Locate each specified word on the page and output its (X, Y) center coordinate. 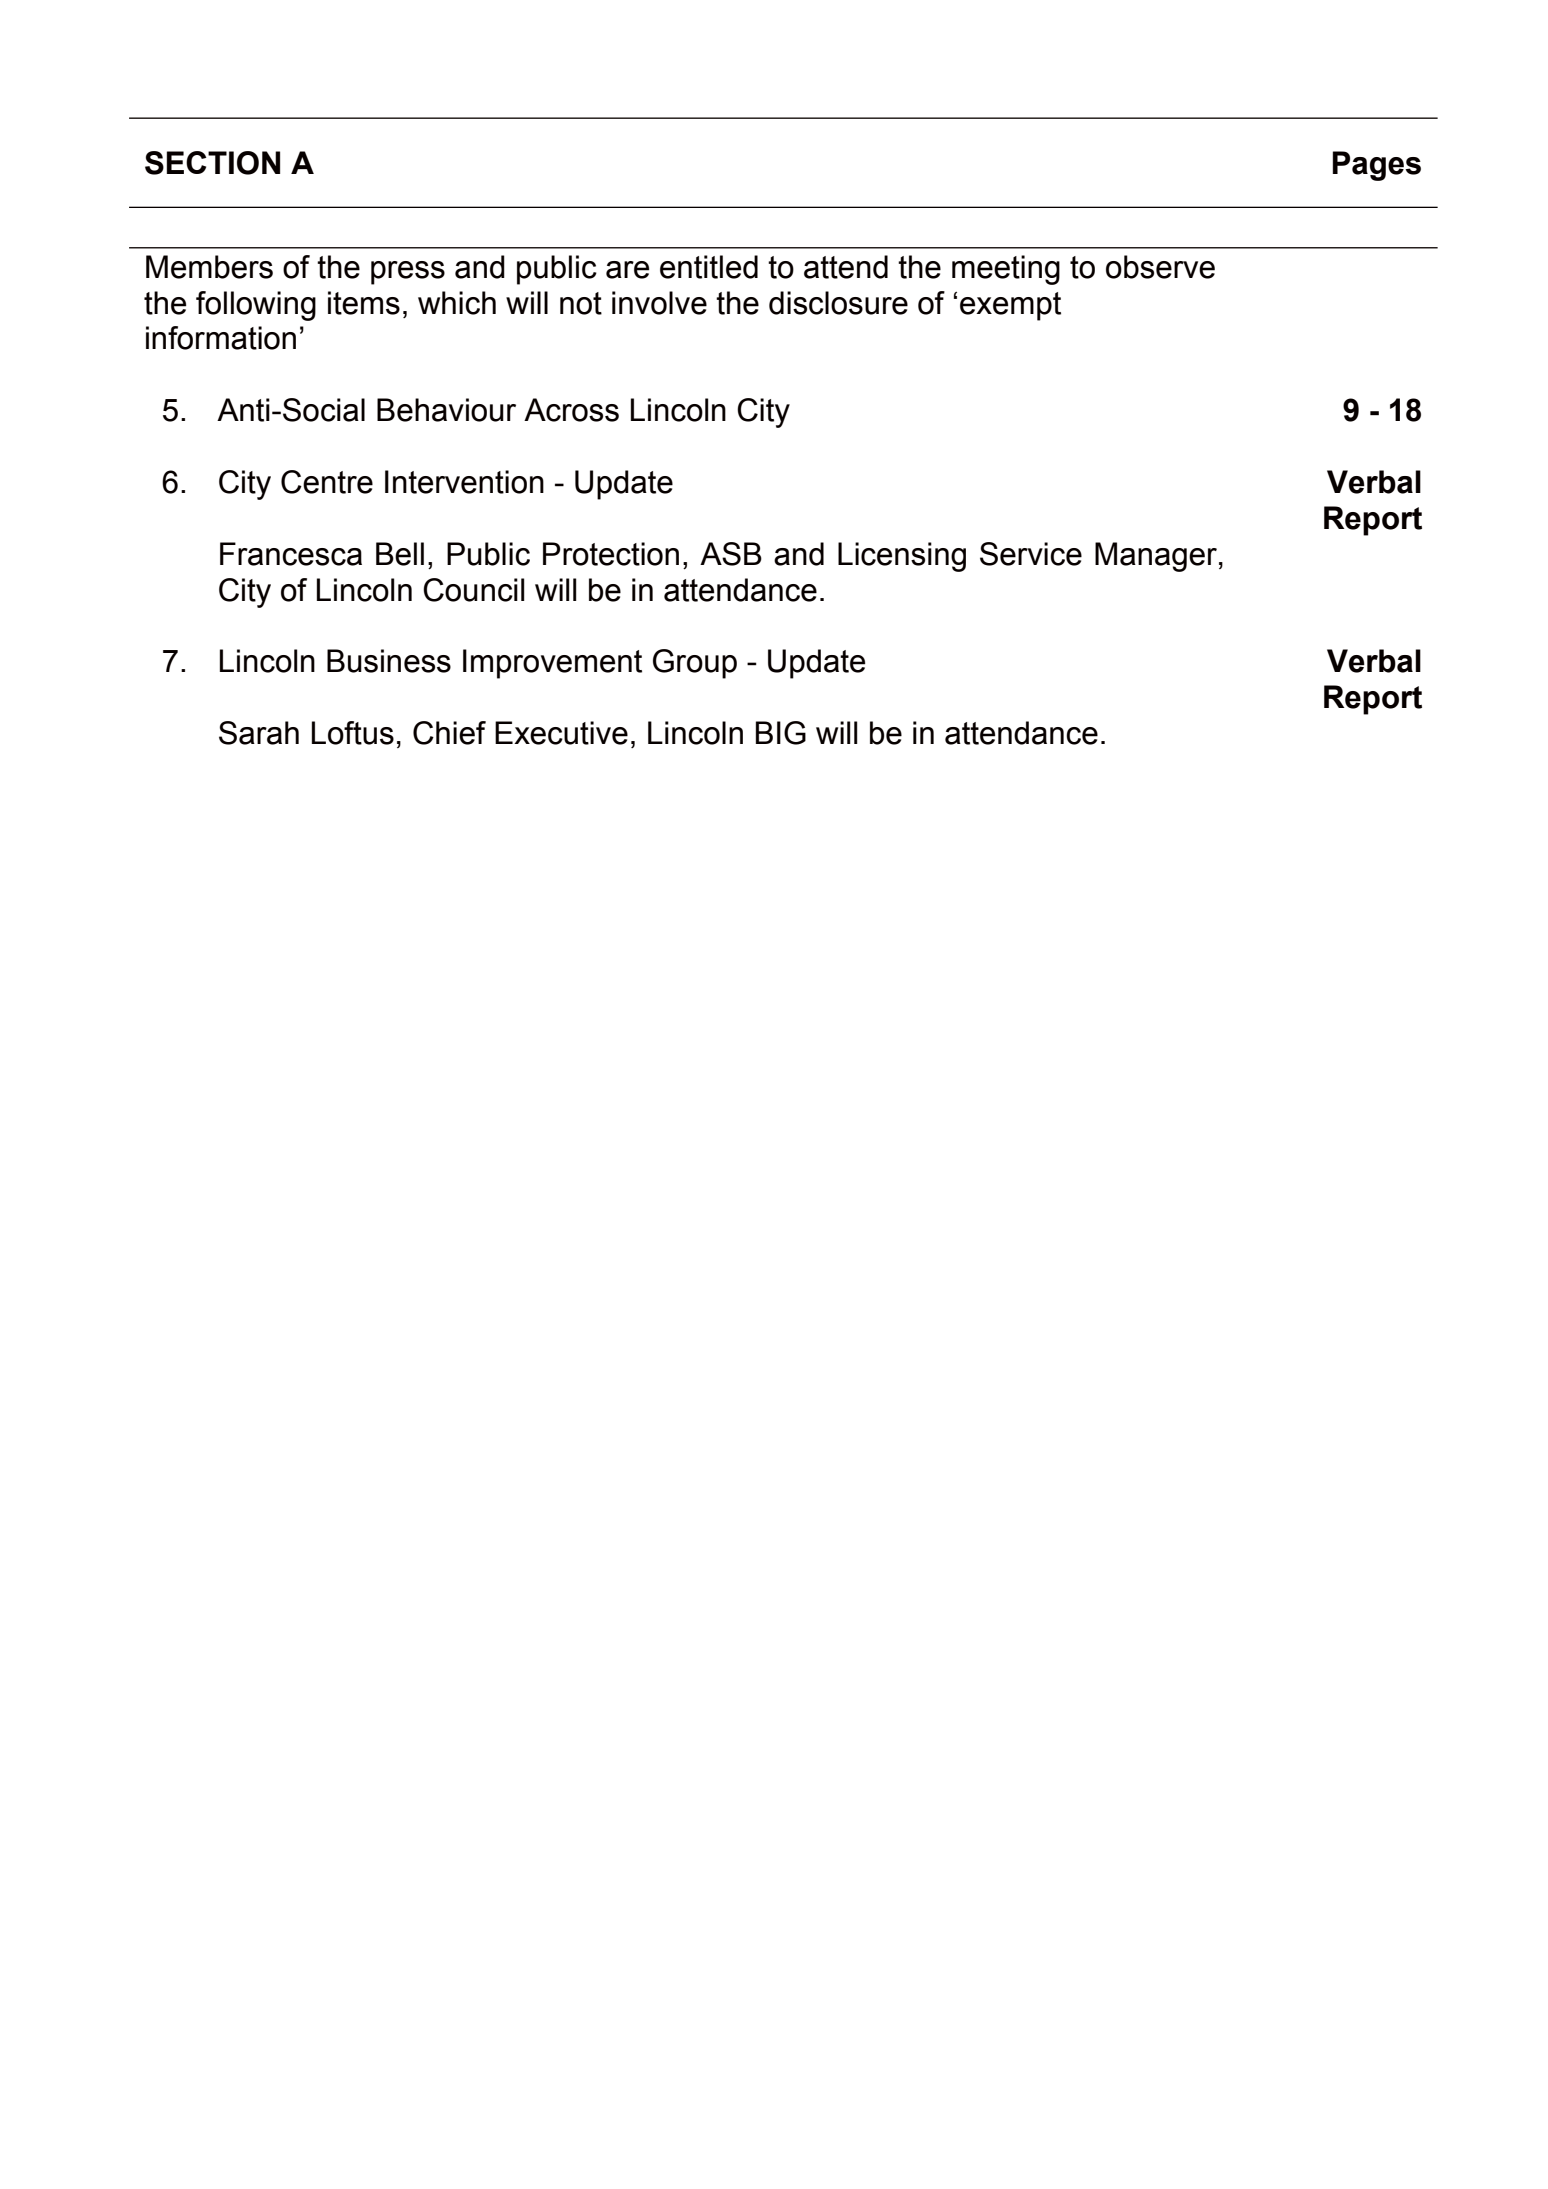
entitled (709, 267)
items (364, 303)
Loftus (353, 733)
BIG (781, 733)
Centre (327, 482)
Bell (400, 554)
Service (1031, 554)
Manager (1156, 557)
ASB (731, 554)
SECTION (212, 163)
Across (571, 410)
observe (1160, 267)
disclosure (838, 303)
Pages (1377, 166)
